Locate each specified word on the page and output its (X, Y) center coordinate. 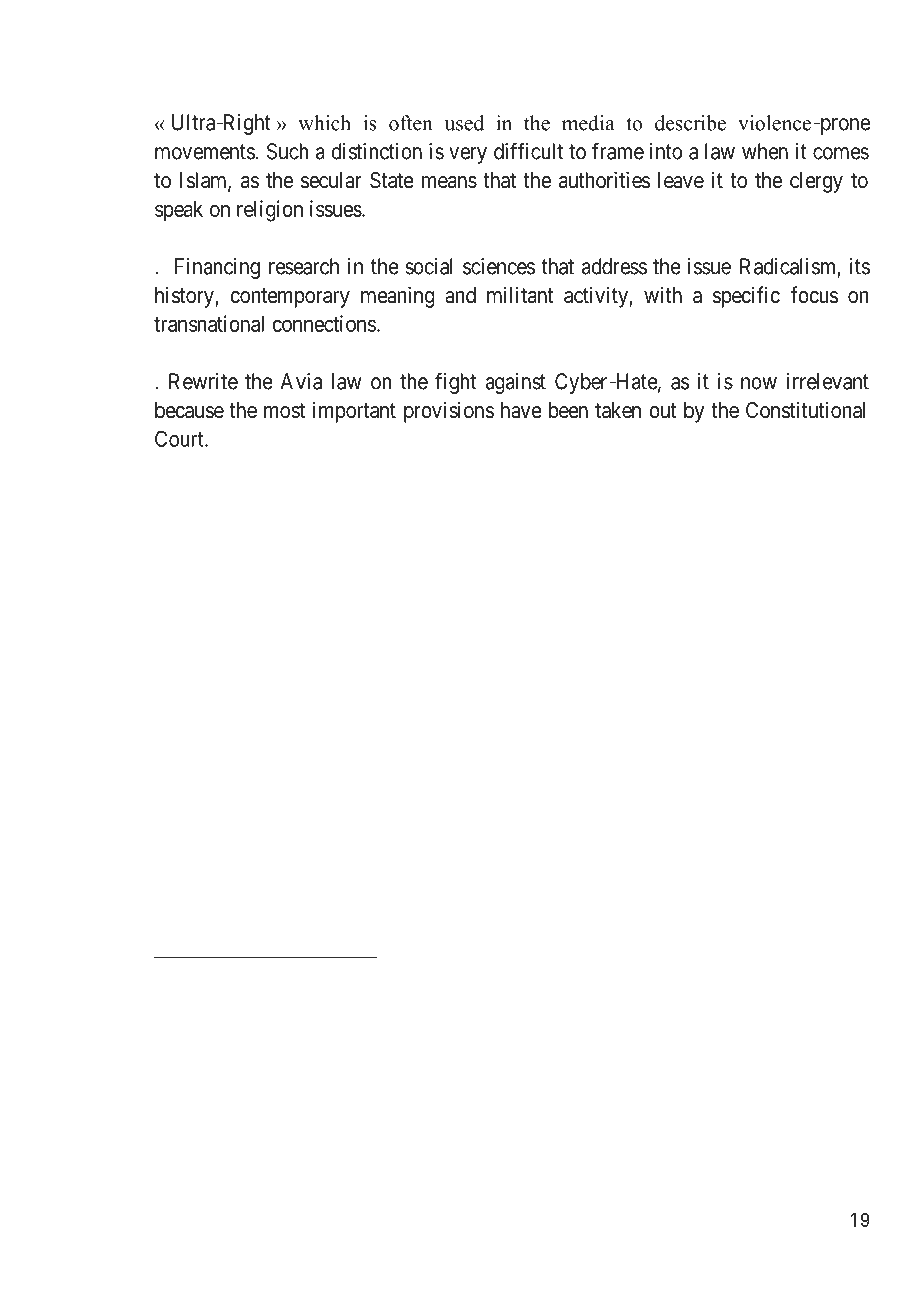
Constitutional (805, 410)
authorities (605, 180)
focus (814, 295)
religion (270, 211)
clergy (816, 182)
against (515, 383)
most (284, 411)
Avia (301, 381)
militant (520, 295)
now (759, 383)
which (324, 123)
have (521, 410)
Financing (217, 268)
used (464, 123)
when (765, 151)
